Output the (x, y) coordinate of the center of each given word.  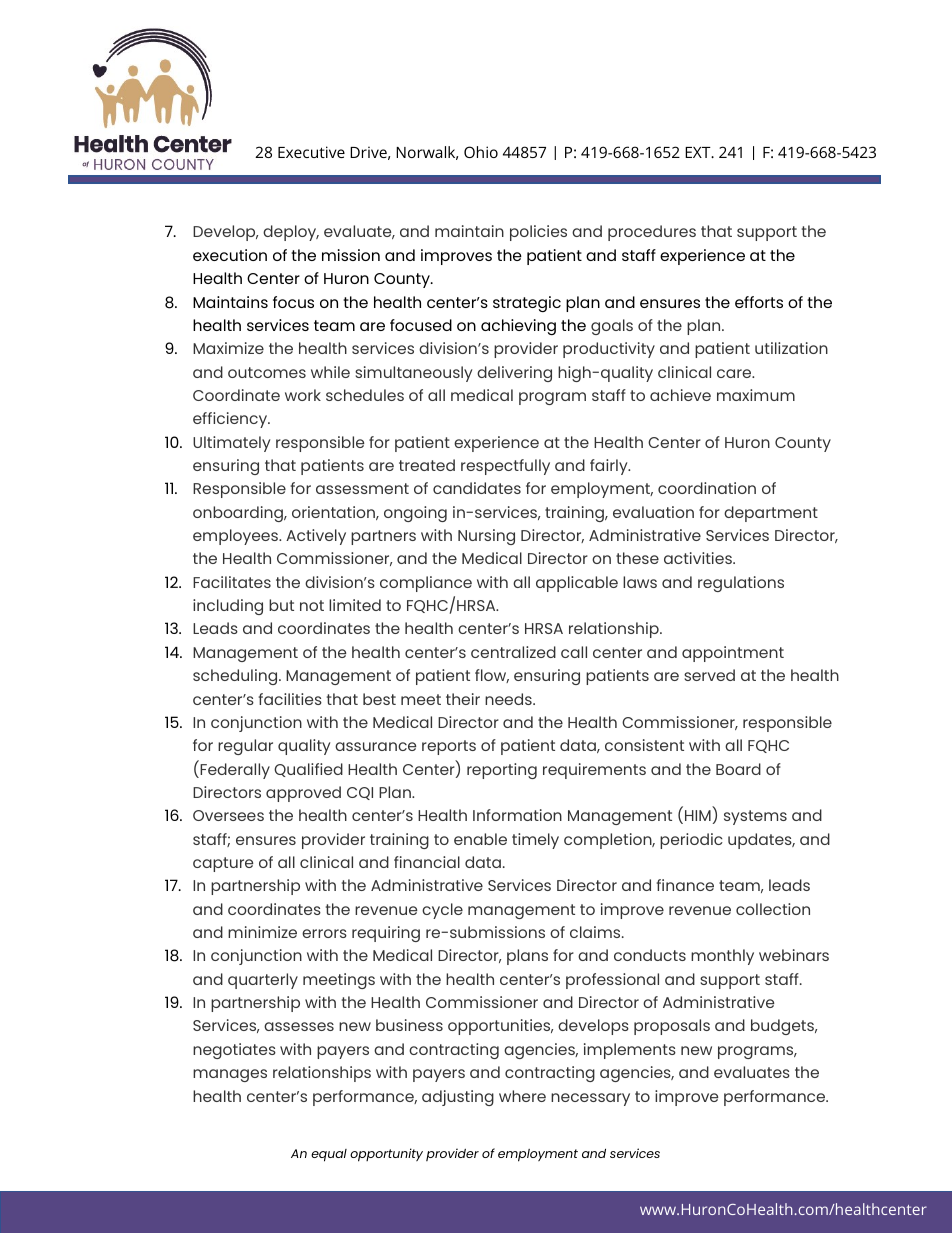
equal (329, 1155)
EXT (699, 152)
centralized (513, 652)
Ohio (481, 152)
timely (535, 841)
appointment (733, 654)
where (522, 1096)
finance (685, 885)
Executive (311, 152)
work (303, 395)
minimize (262, 932)
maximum (756, 395)
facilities (290, 699)
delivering (514, 374)
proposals (672, 1027)
